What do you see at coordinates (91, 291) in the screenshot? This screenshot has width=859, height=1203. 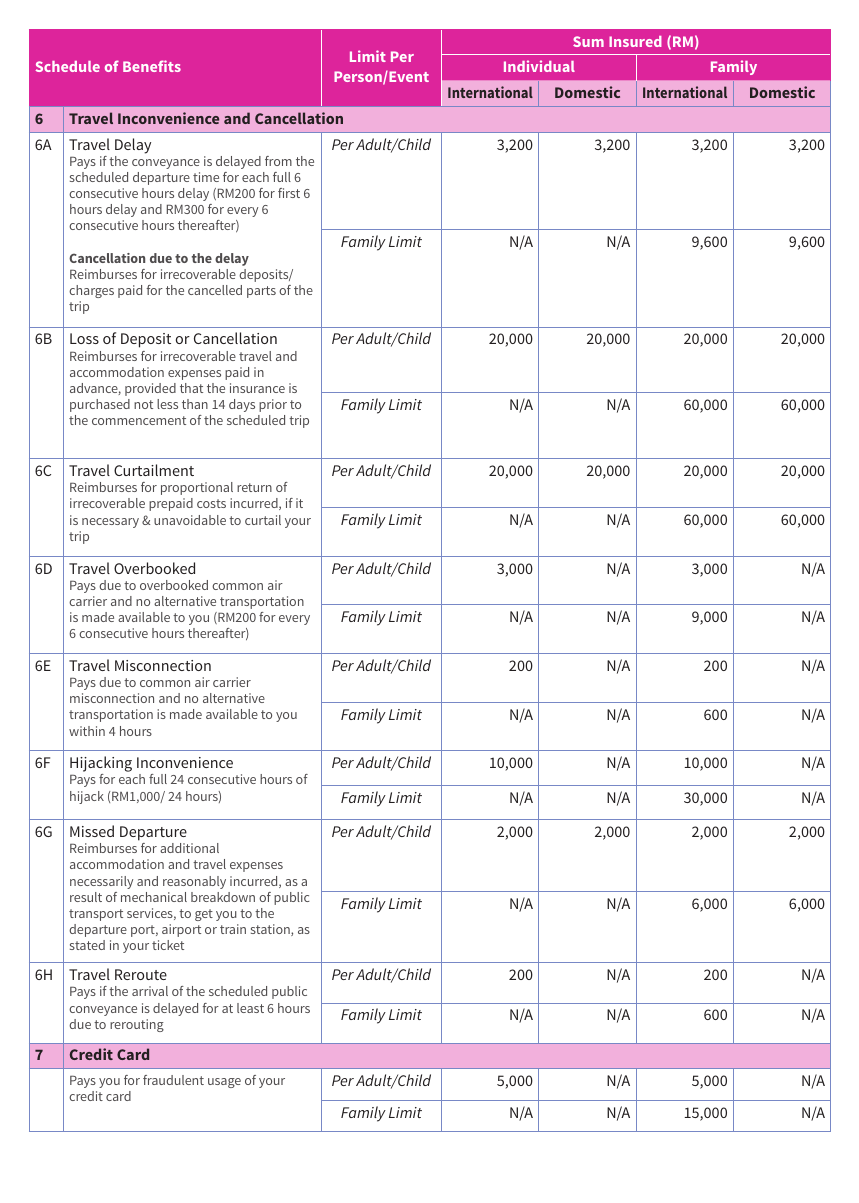 I see `charges` at bounding box center [91, 291].
